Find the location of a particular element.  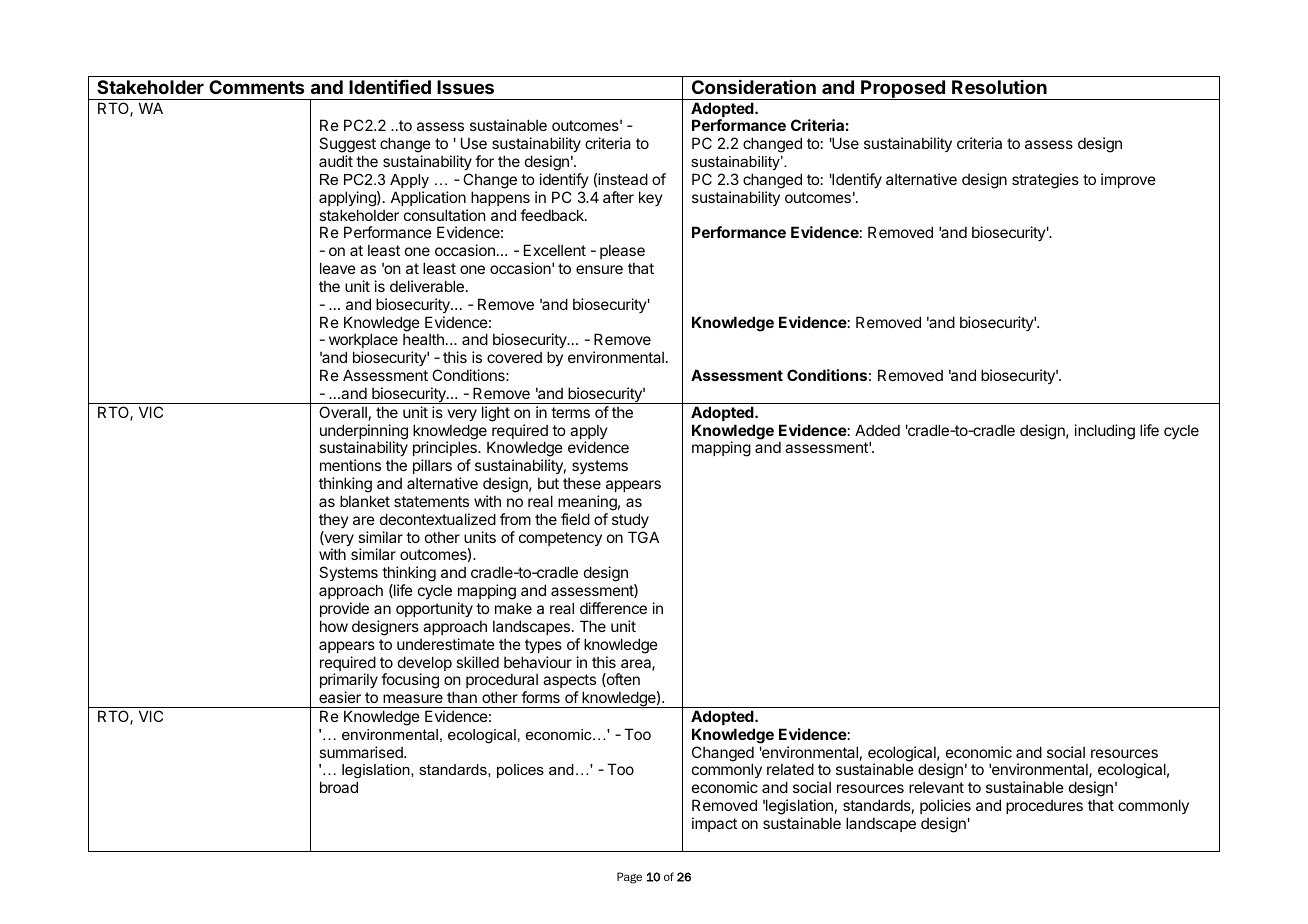

procedures is located at coordinates (1044, 807).
